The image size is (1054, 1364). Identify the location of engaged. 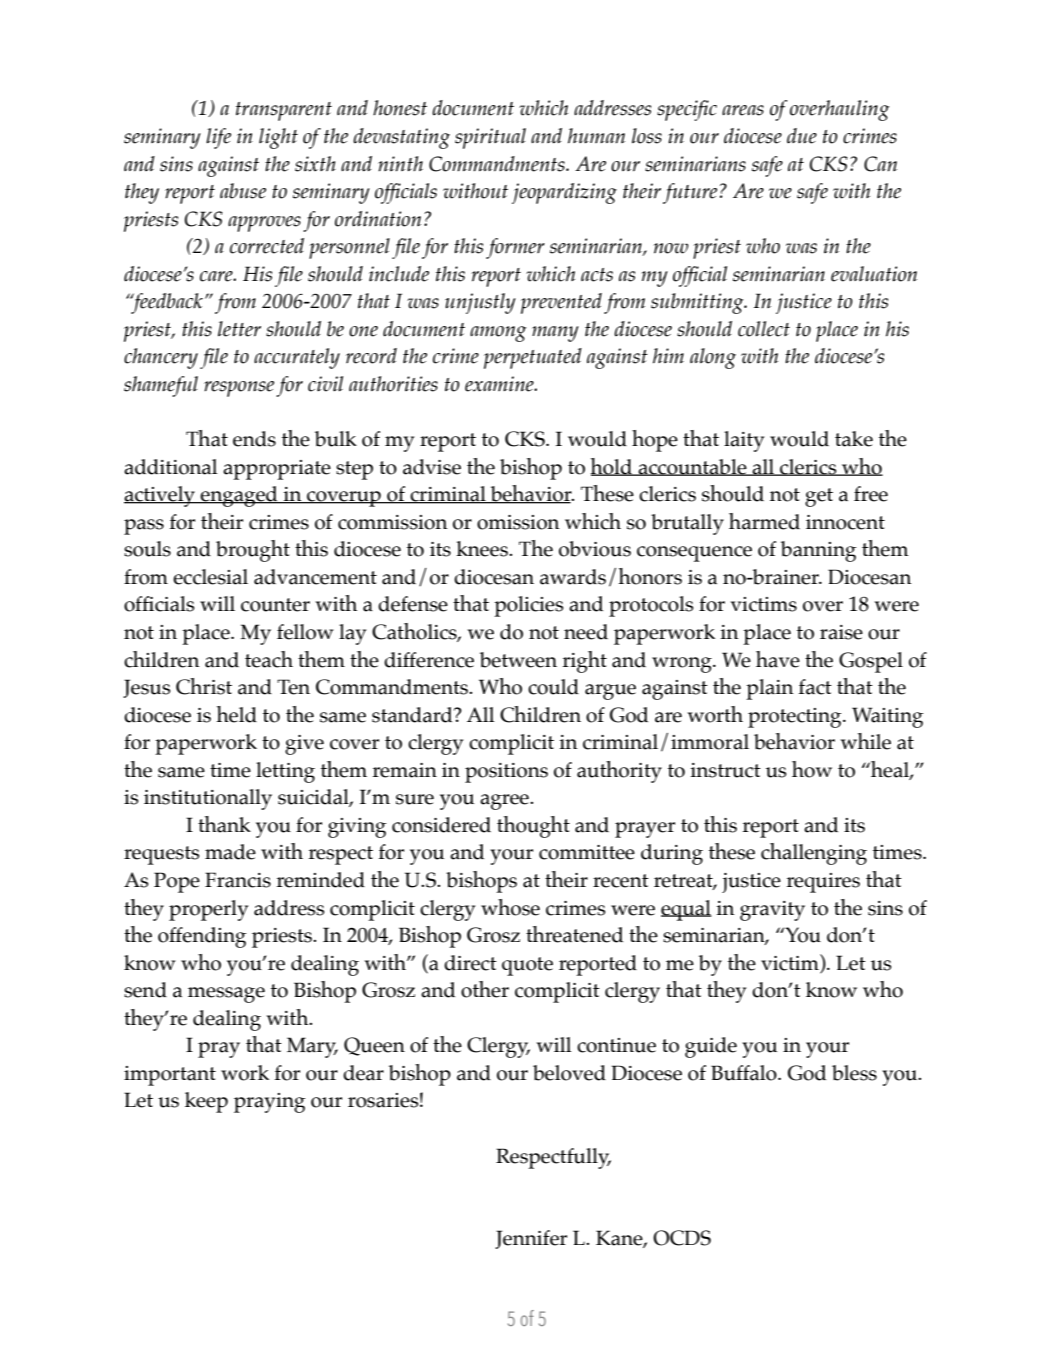
(239, 496).
